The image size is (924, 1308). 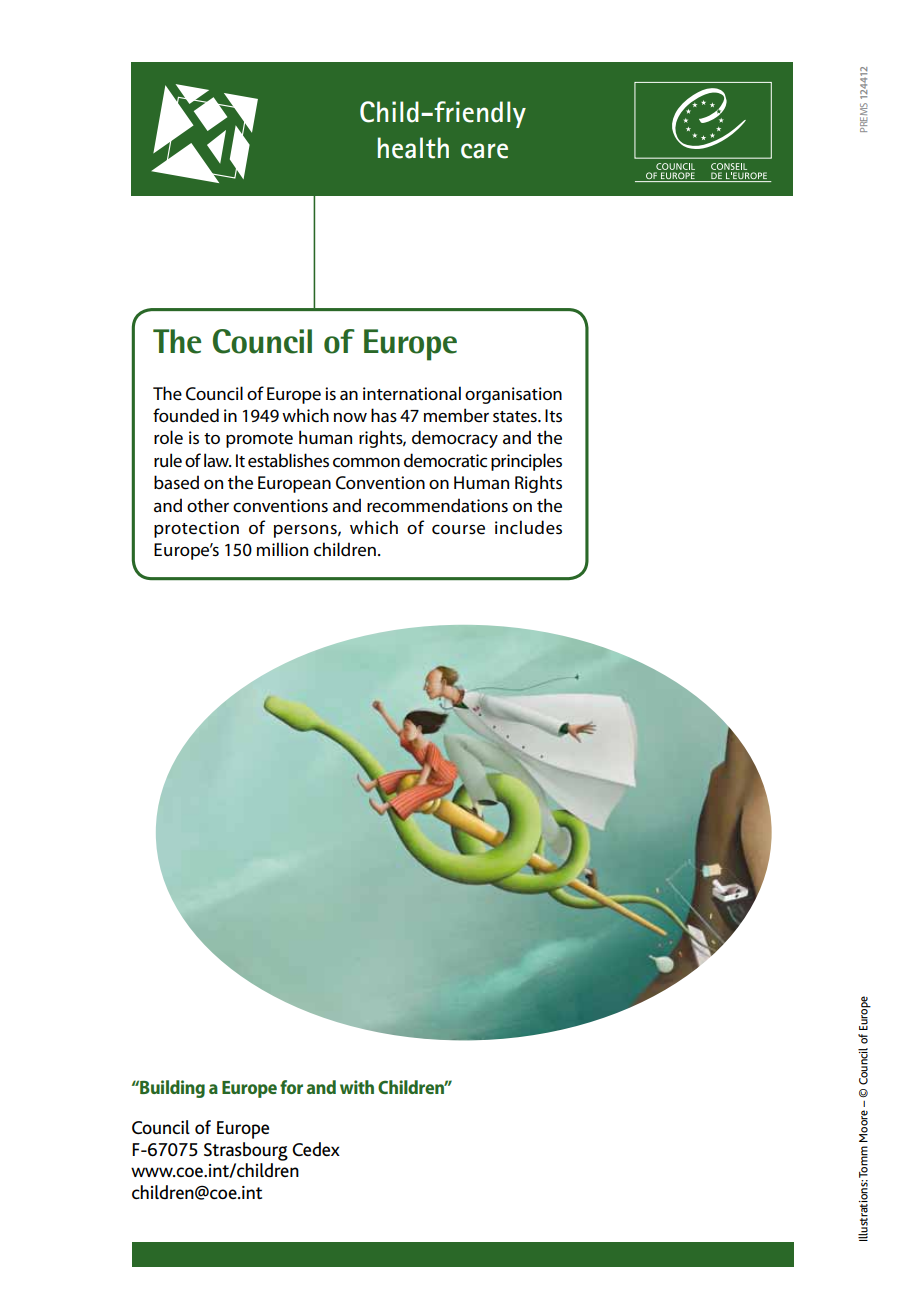 I want to click on with, so click(x=357, y=1087).
